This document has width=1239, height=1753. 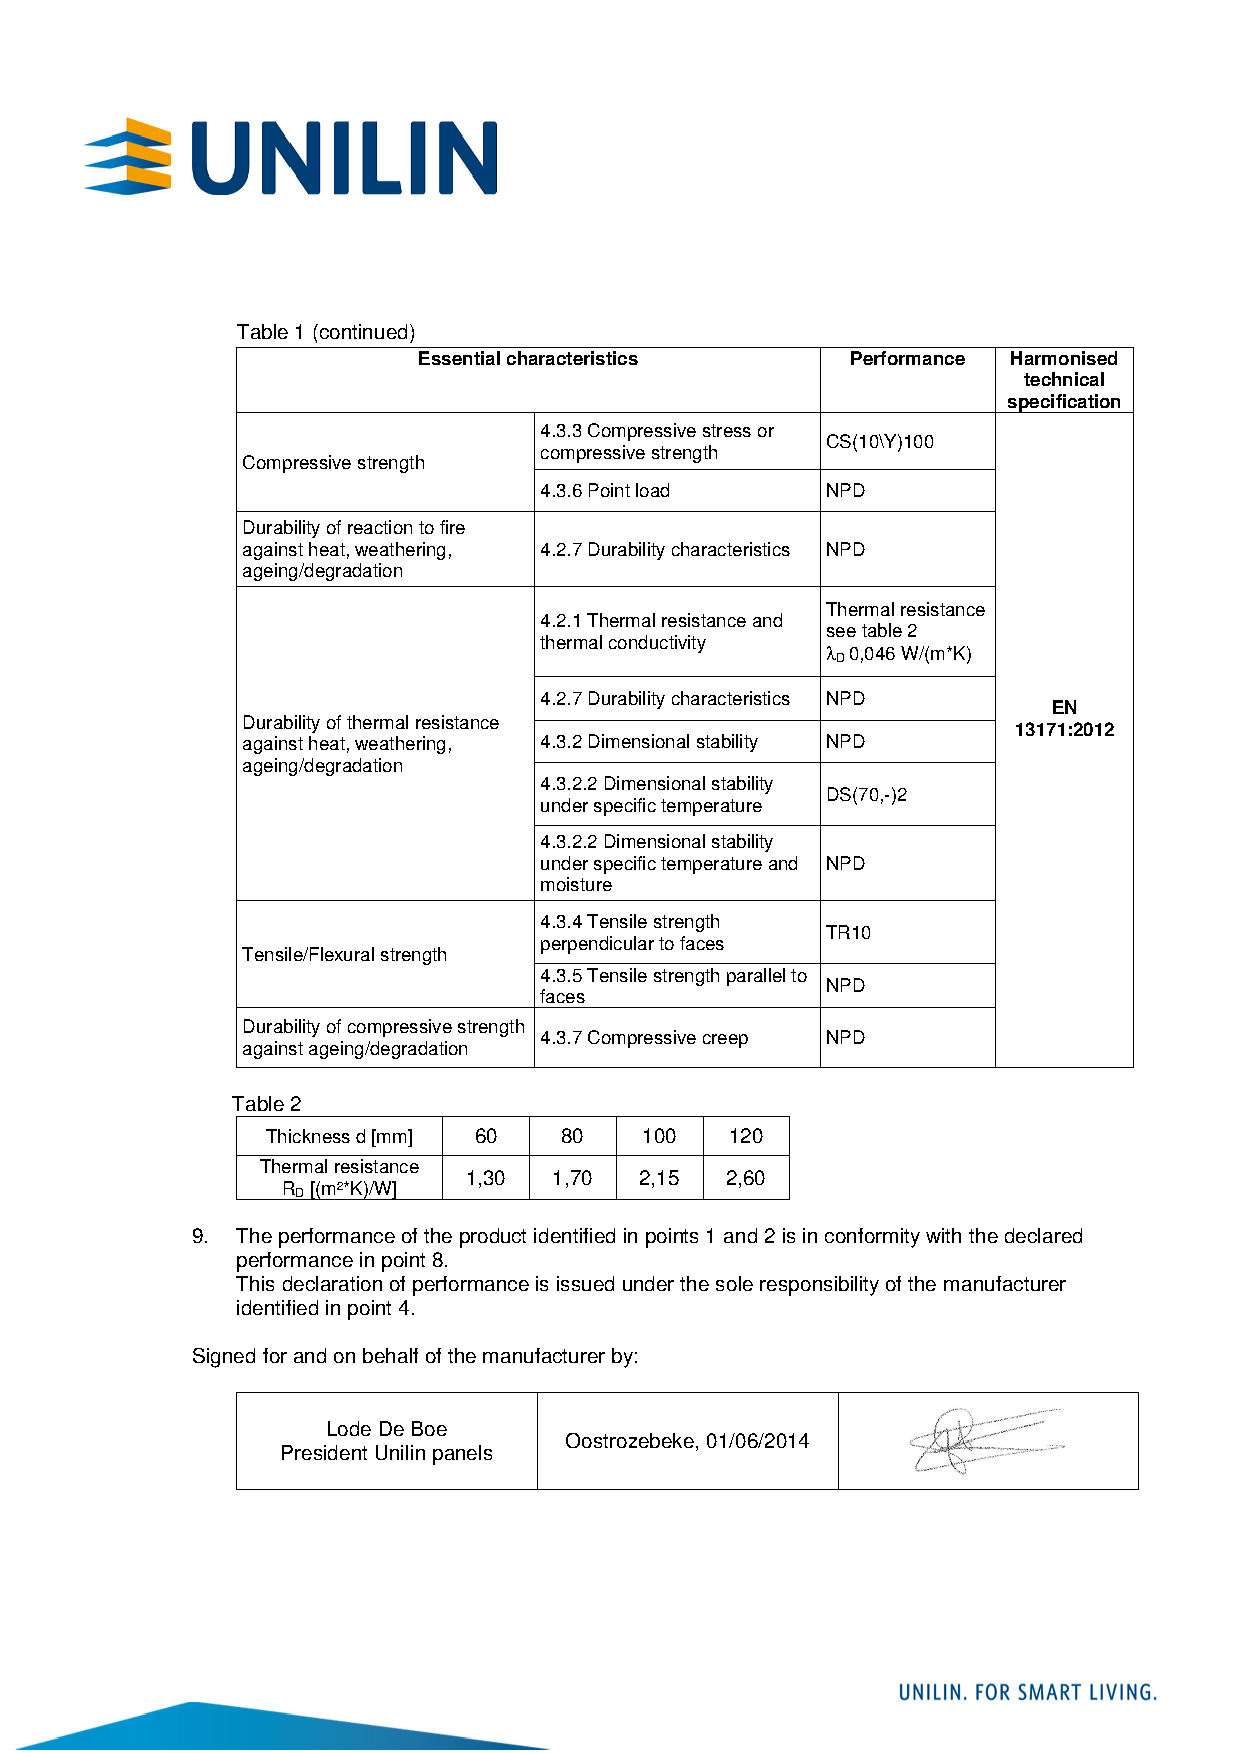 What do you see at coordinates (841, 632) in the document?
I see `see` at bounding box center [841, 632].
